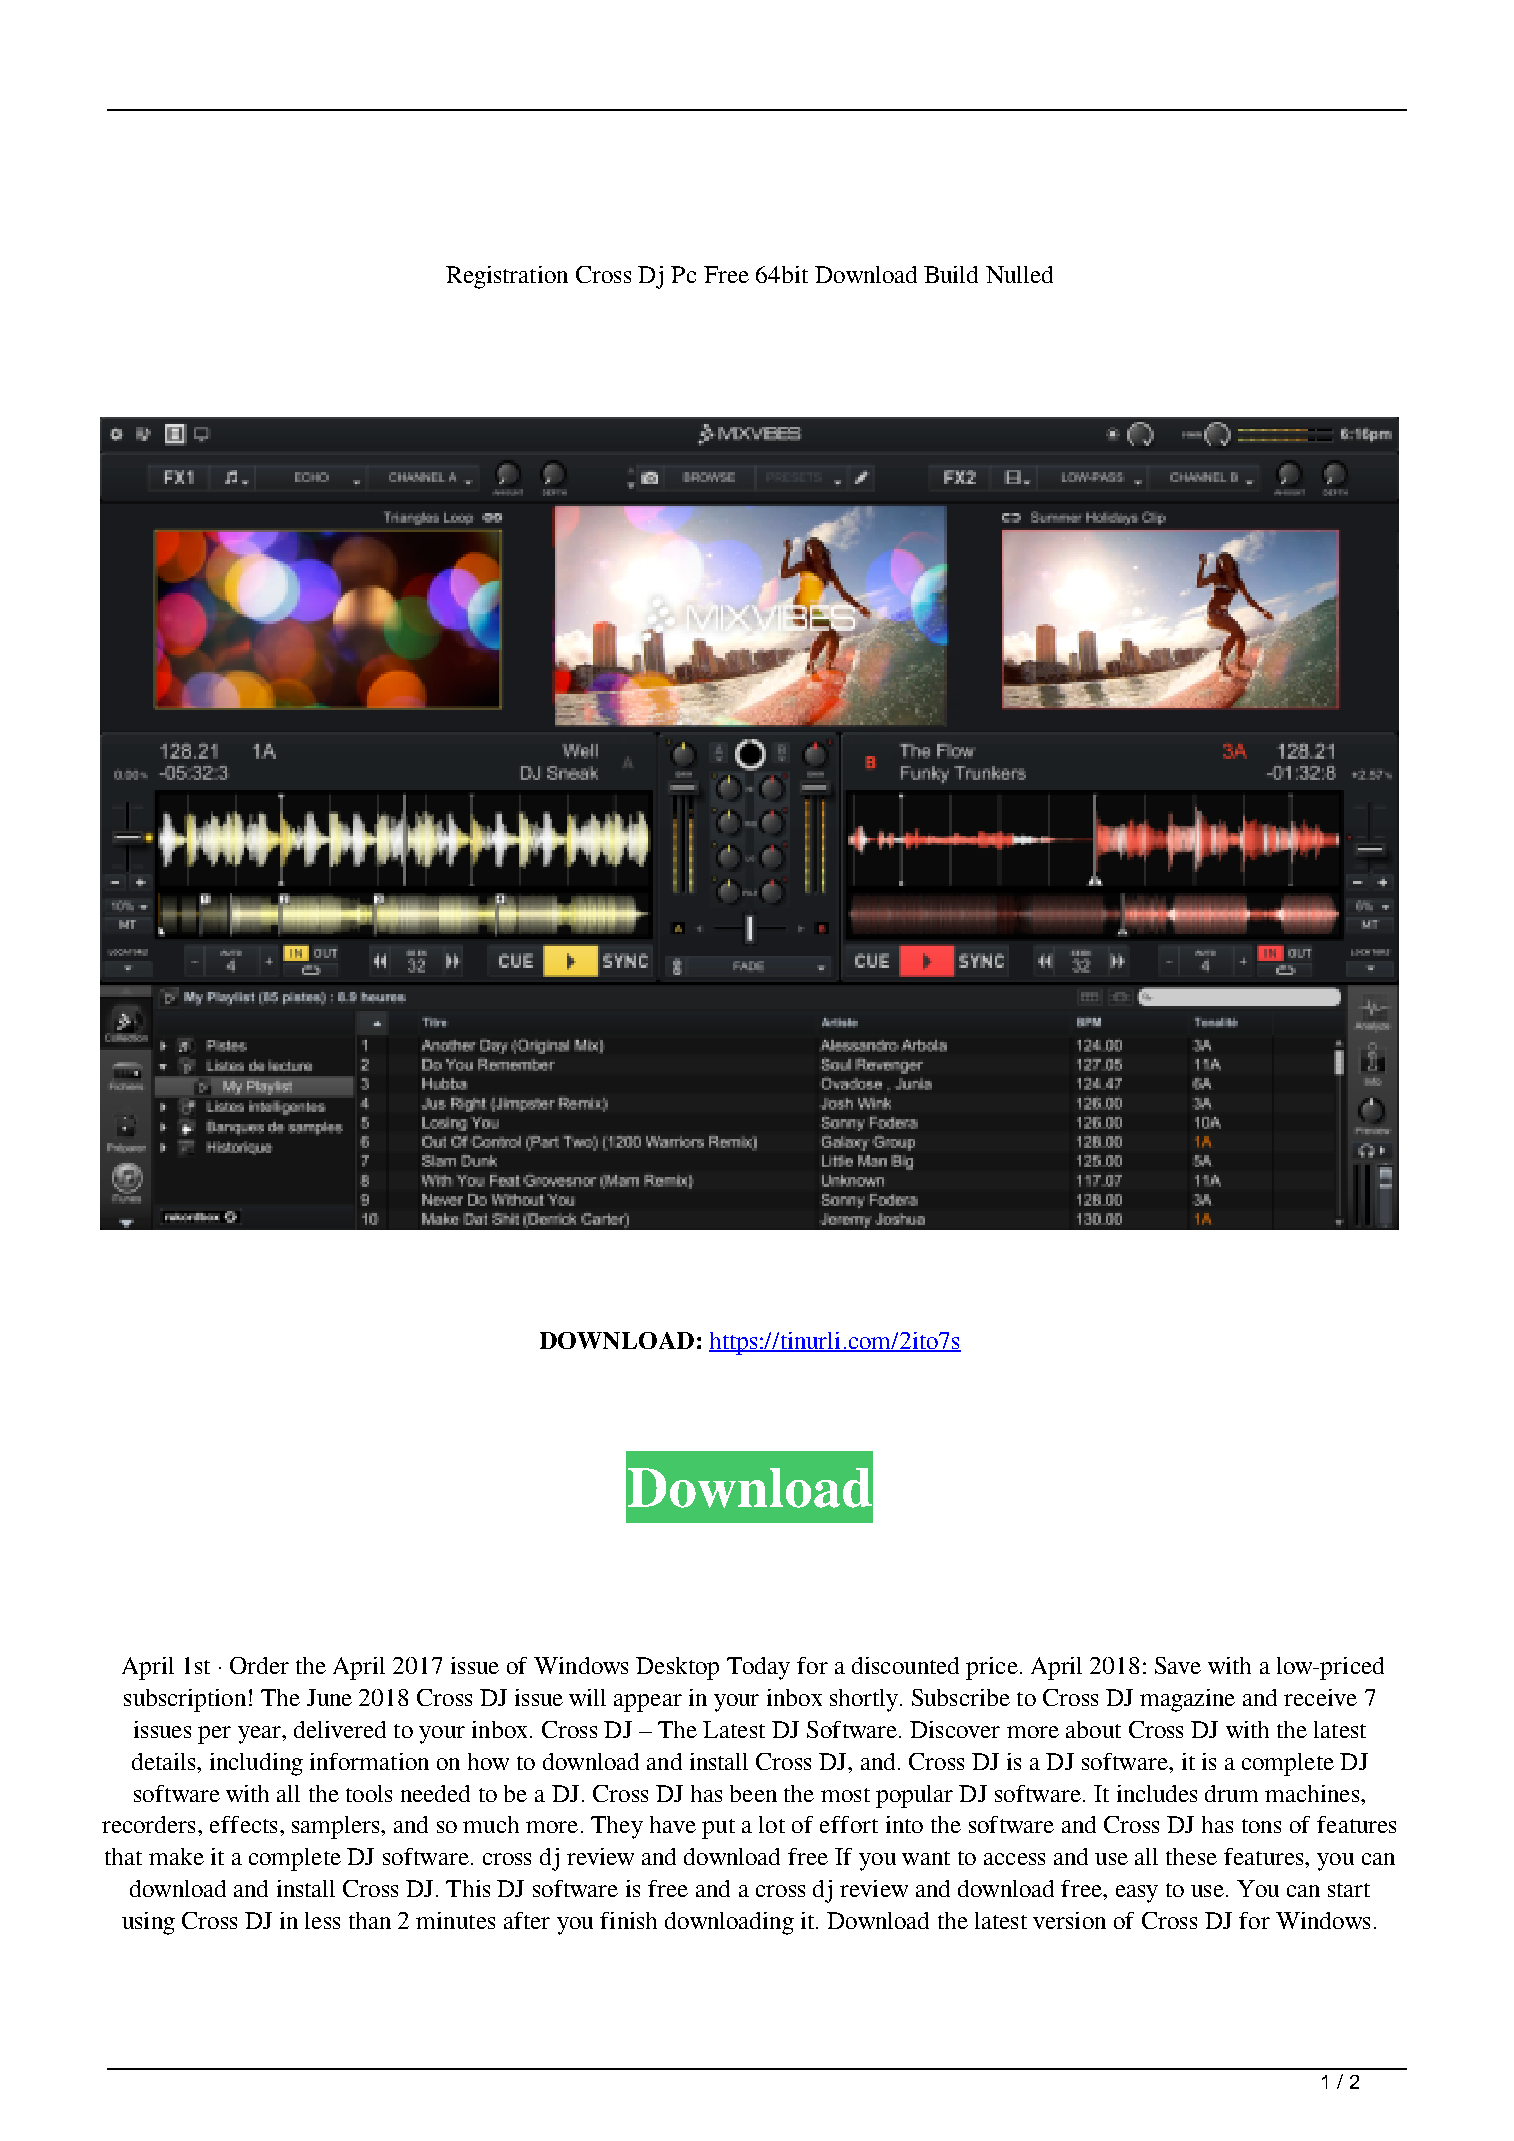  What do you see at coordinates (329, 1697) in the image?
I see `June` at bounding box center [329, 1697].
